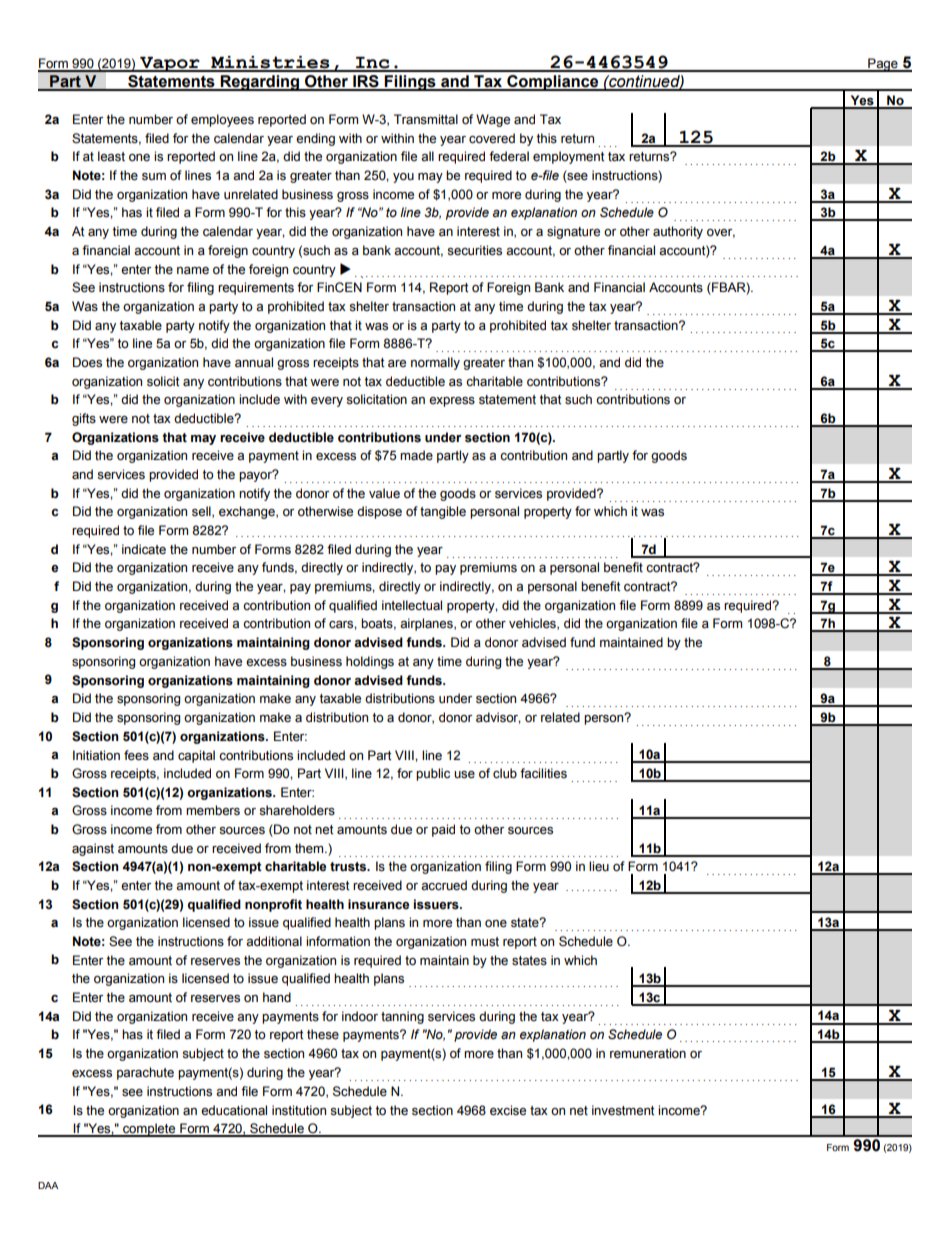 This screenshot has height=1233, width=952. Describe the element at coordinates (599, 866) in the screenshot. I see `lieu` at that location.
